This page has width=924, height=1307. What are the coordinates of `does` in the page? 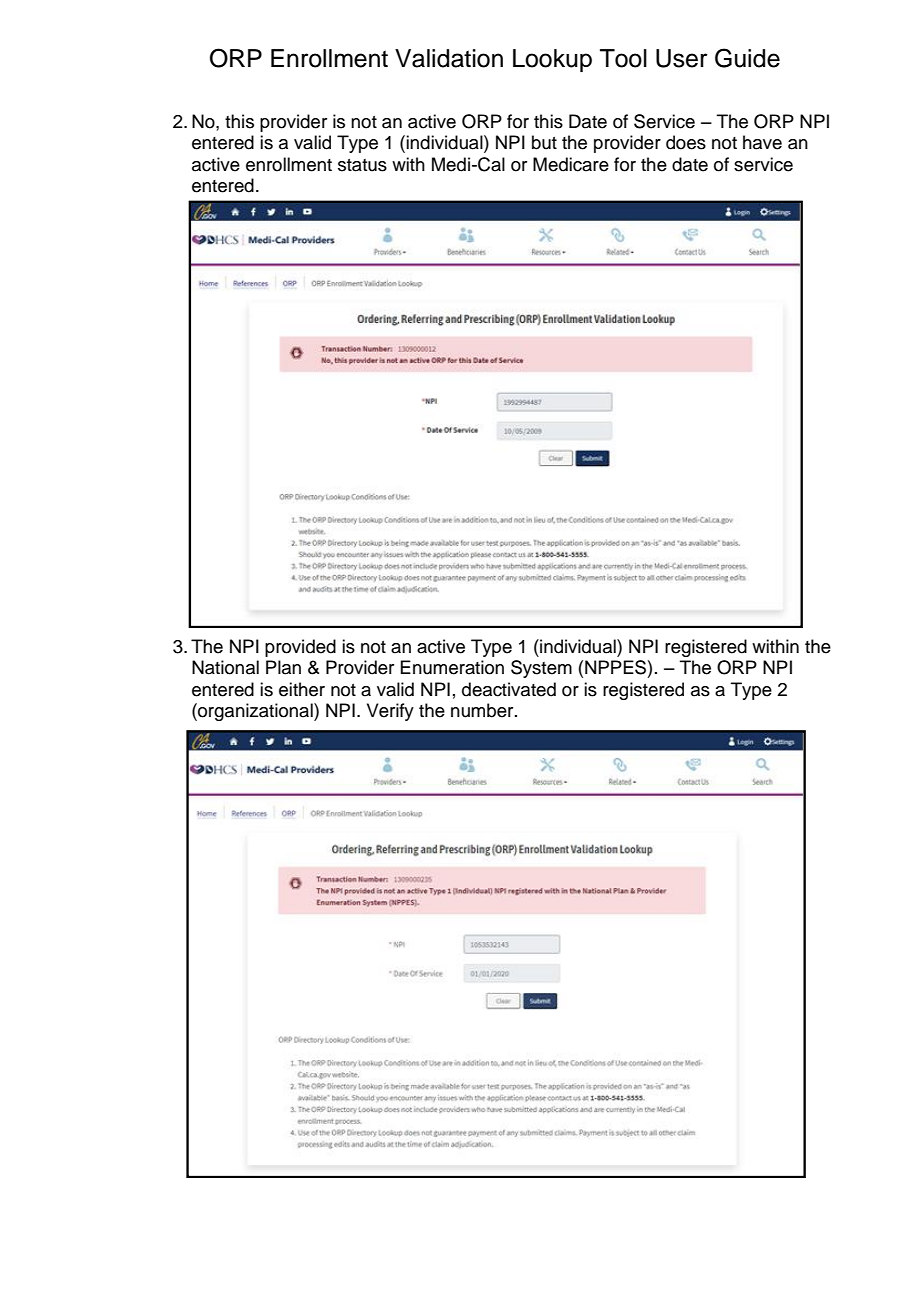 It's located at (686, 142).
